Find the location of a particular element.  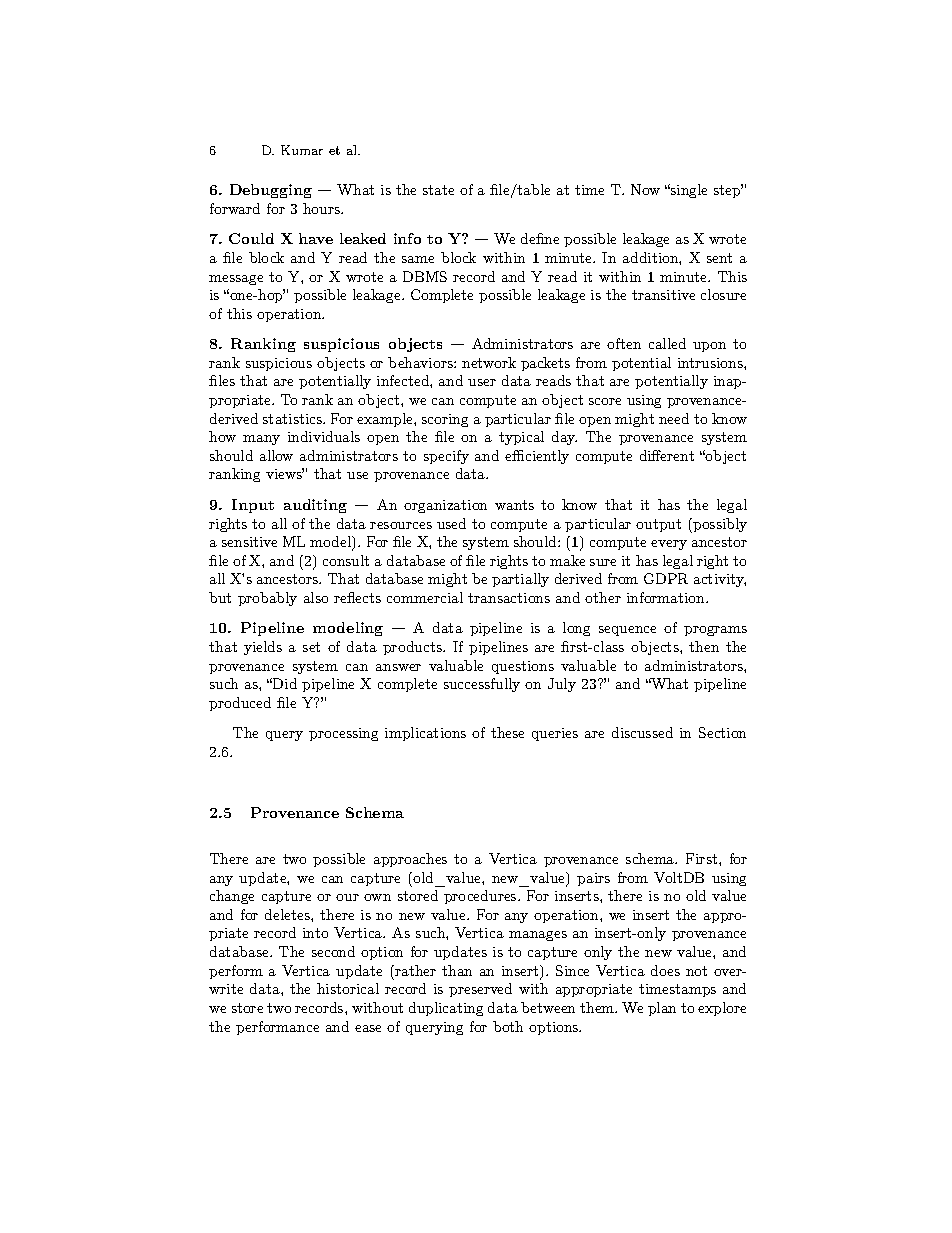

sent is located at coordinates (719, 258).
